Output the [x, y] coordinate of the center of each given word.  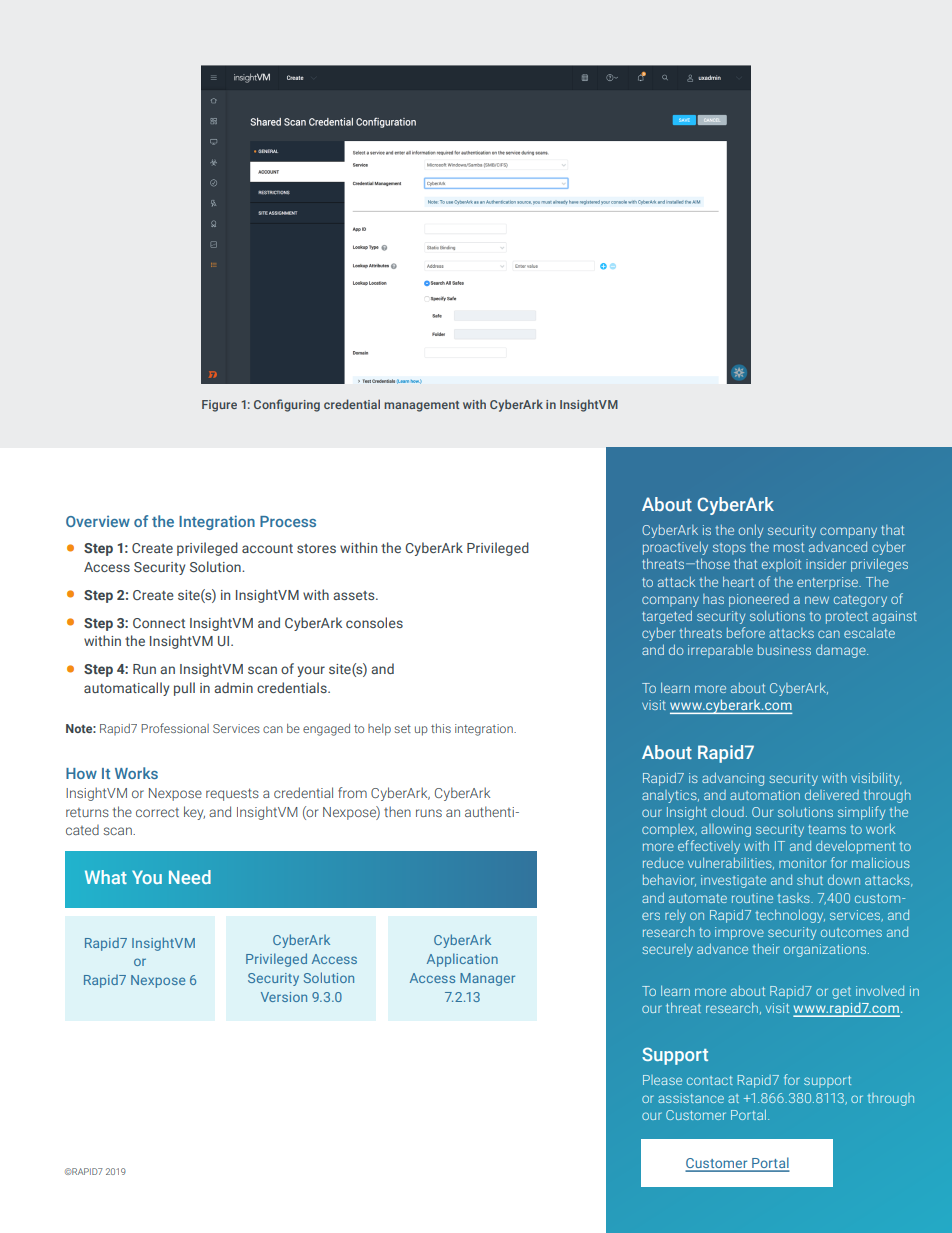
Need [190, 877]
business [784, 650]
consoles [374, 622]
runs [429, 813]
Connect [159, 623]
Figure [219, 406]
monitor [802, 863]
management [421, 406]
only [751, 531]
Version [284, 997]
